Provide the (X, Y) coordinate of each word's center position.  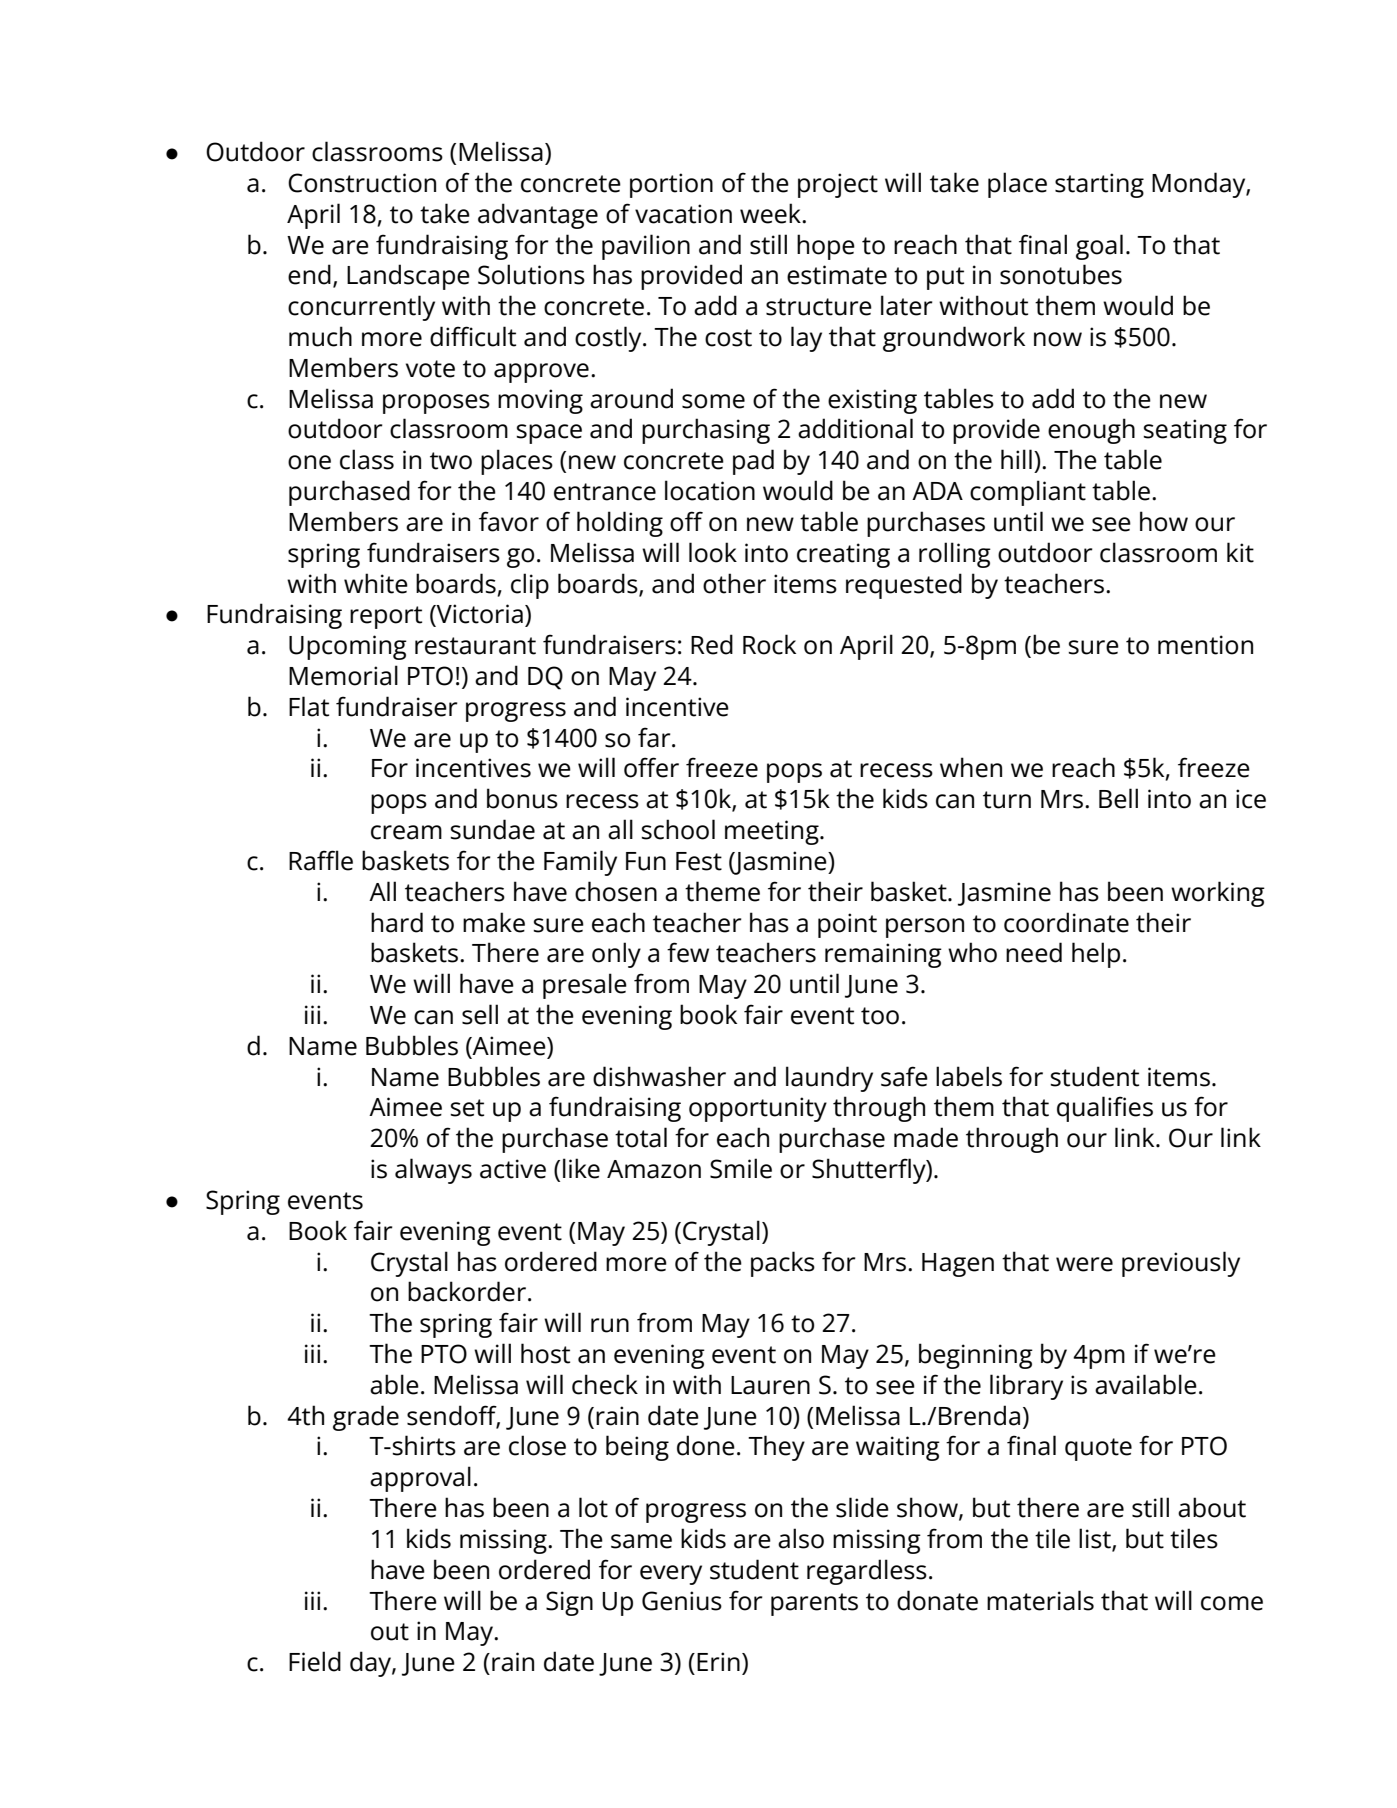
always (433, 1171)
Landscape (408, 277)
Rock (769, 644)
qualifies (1105, 1109)
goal (1099, 247)
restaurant (475, 646)
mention (1205, 645)
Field (315, 1661)
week (771, 213)
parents (814, 1604)
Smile (741, 1168)
